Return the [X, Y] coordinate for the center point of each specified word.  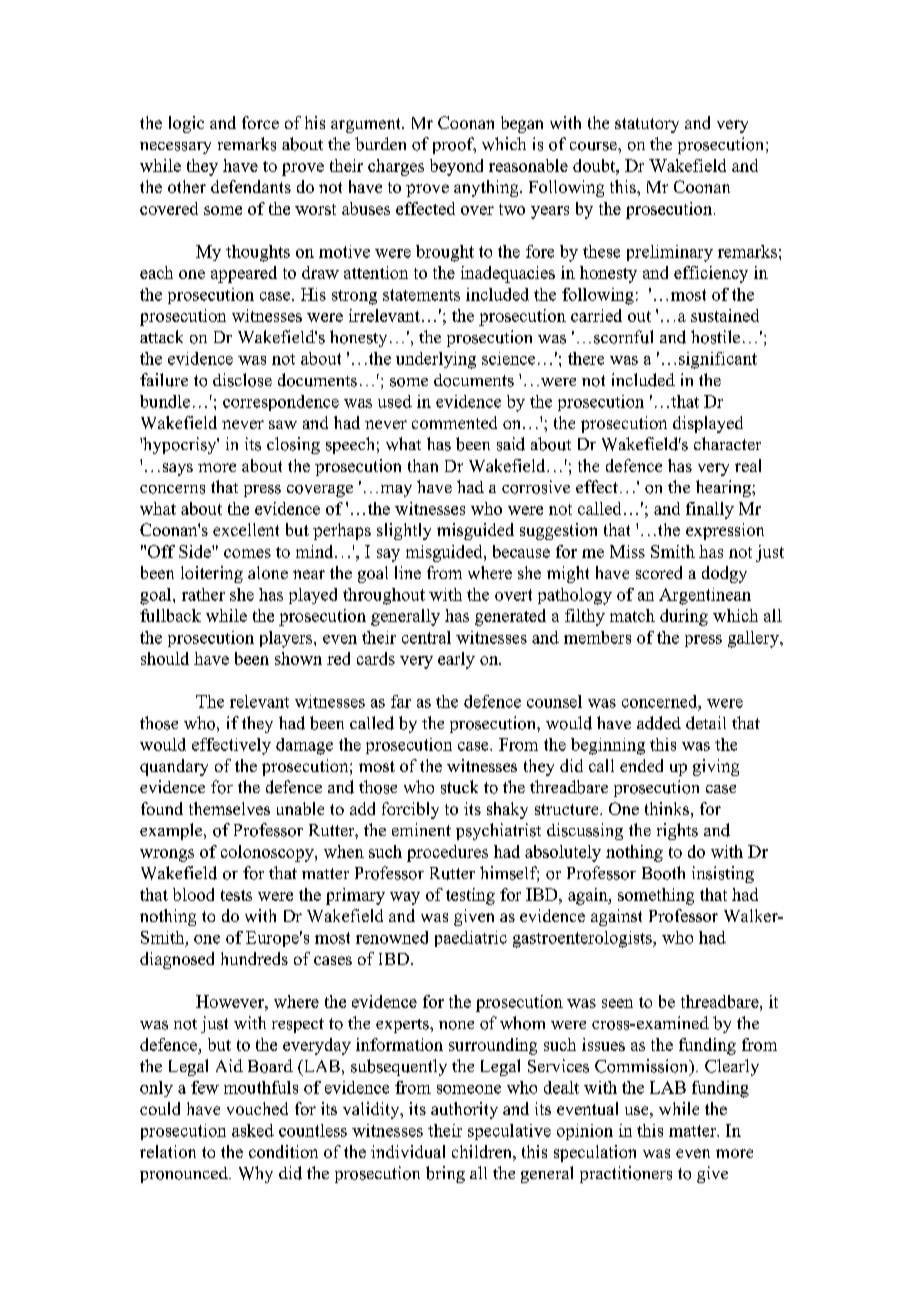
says [178, 469]
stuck [459, 787]
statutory [647, 125]
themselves [229, 808]
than [423, 465]
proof [454, 145]
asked [253, 1130]
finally [710, 510]
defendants [251, 186]
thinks [667, 808]
